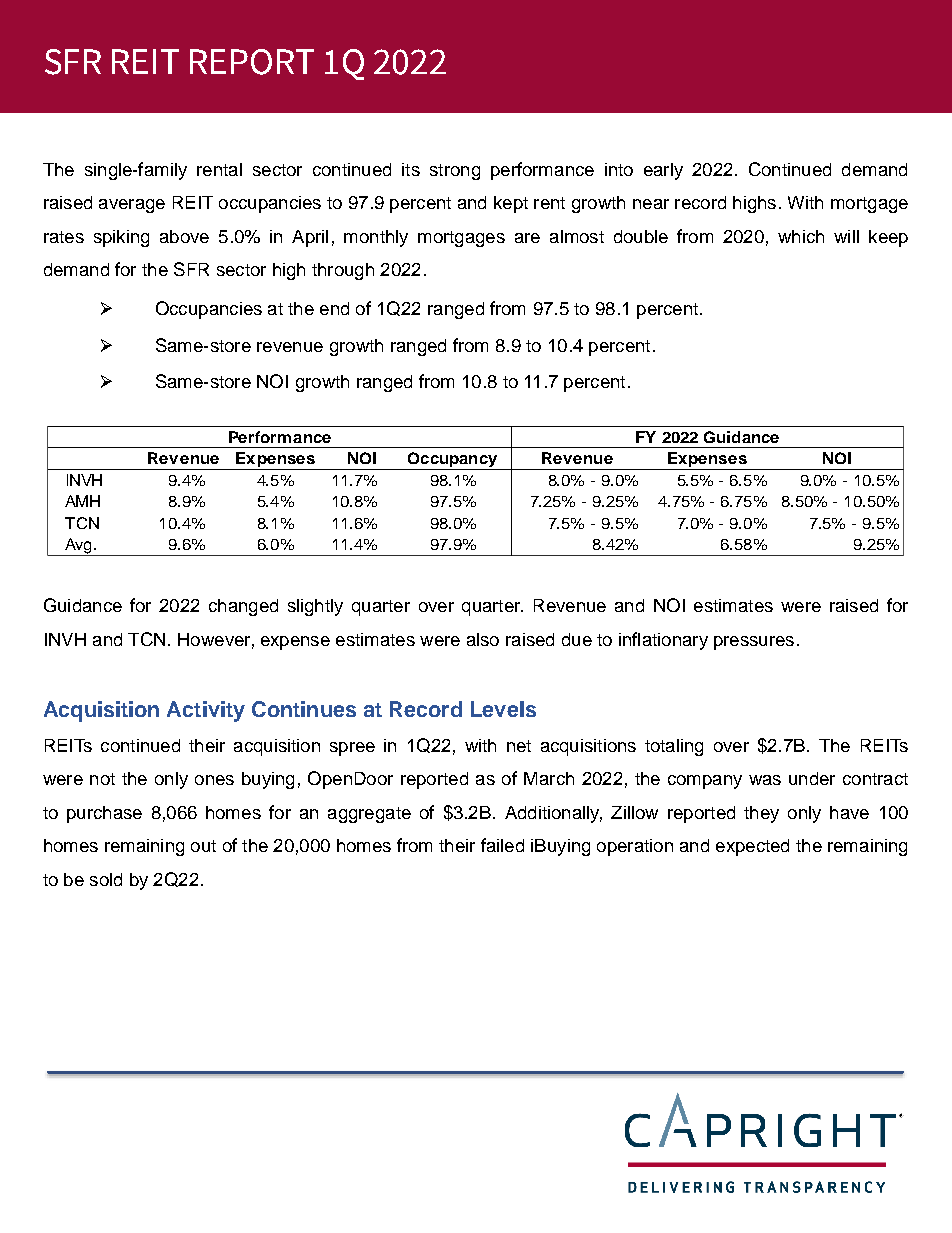 This image has height=1233, width=952. I want to click on expected, so click(752, 847).
